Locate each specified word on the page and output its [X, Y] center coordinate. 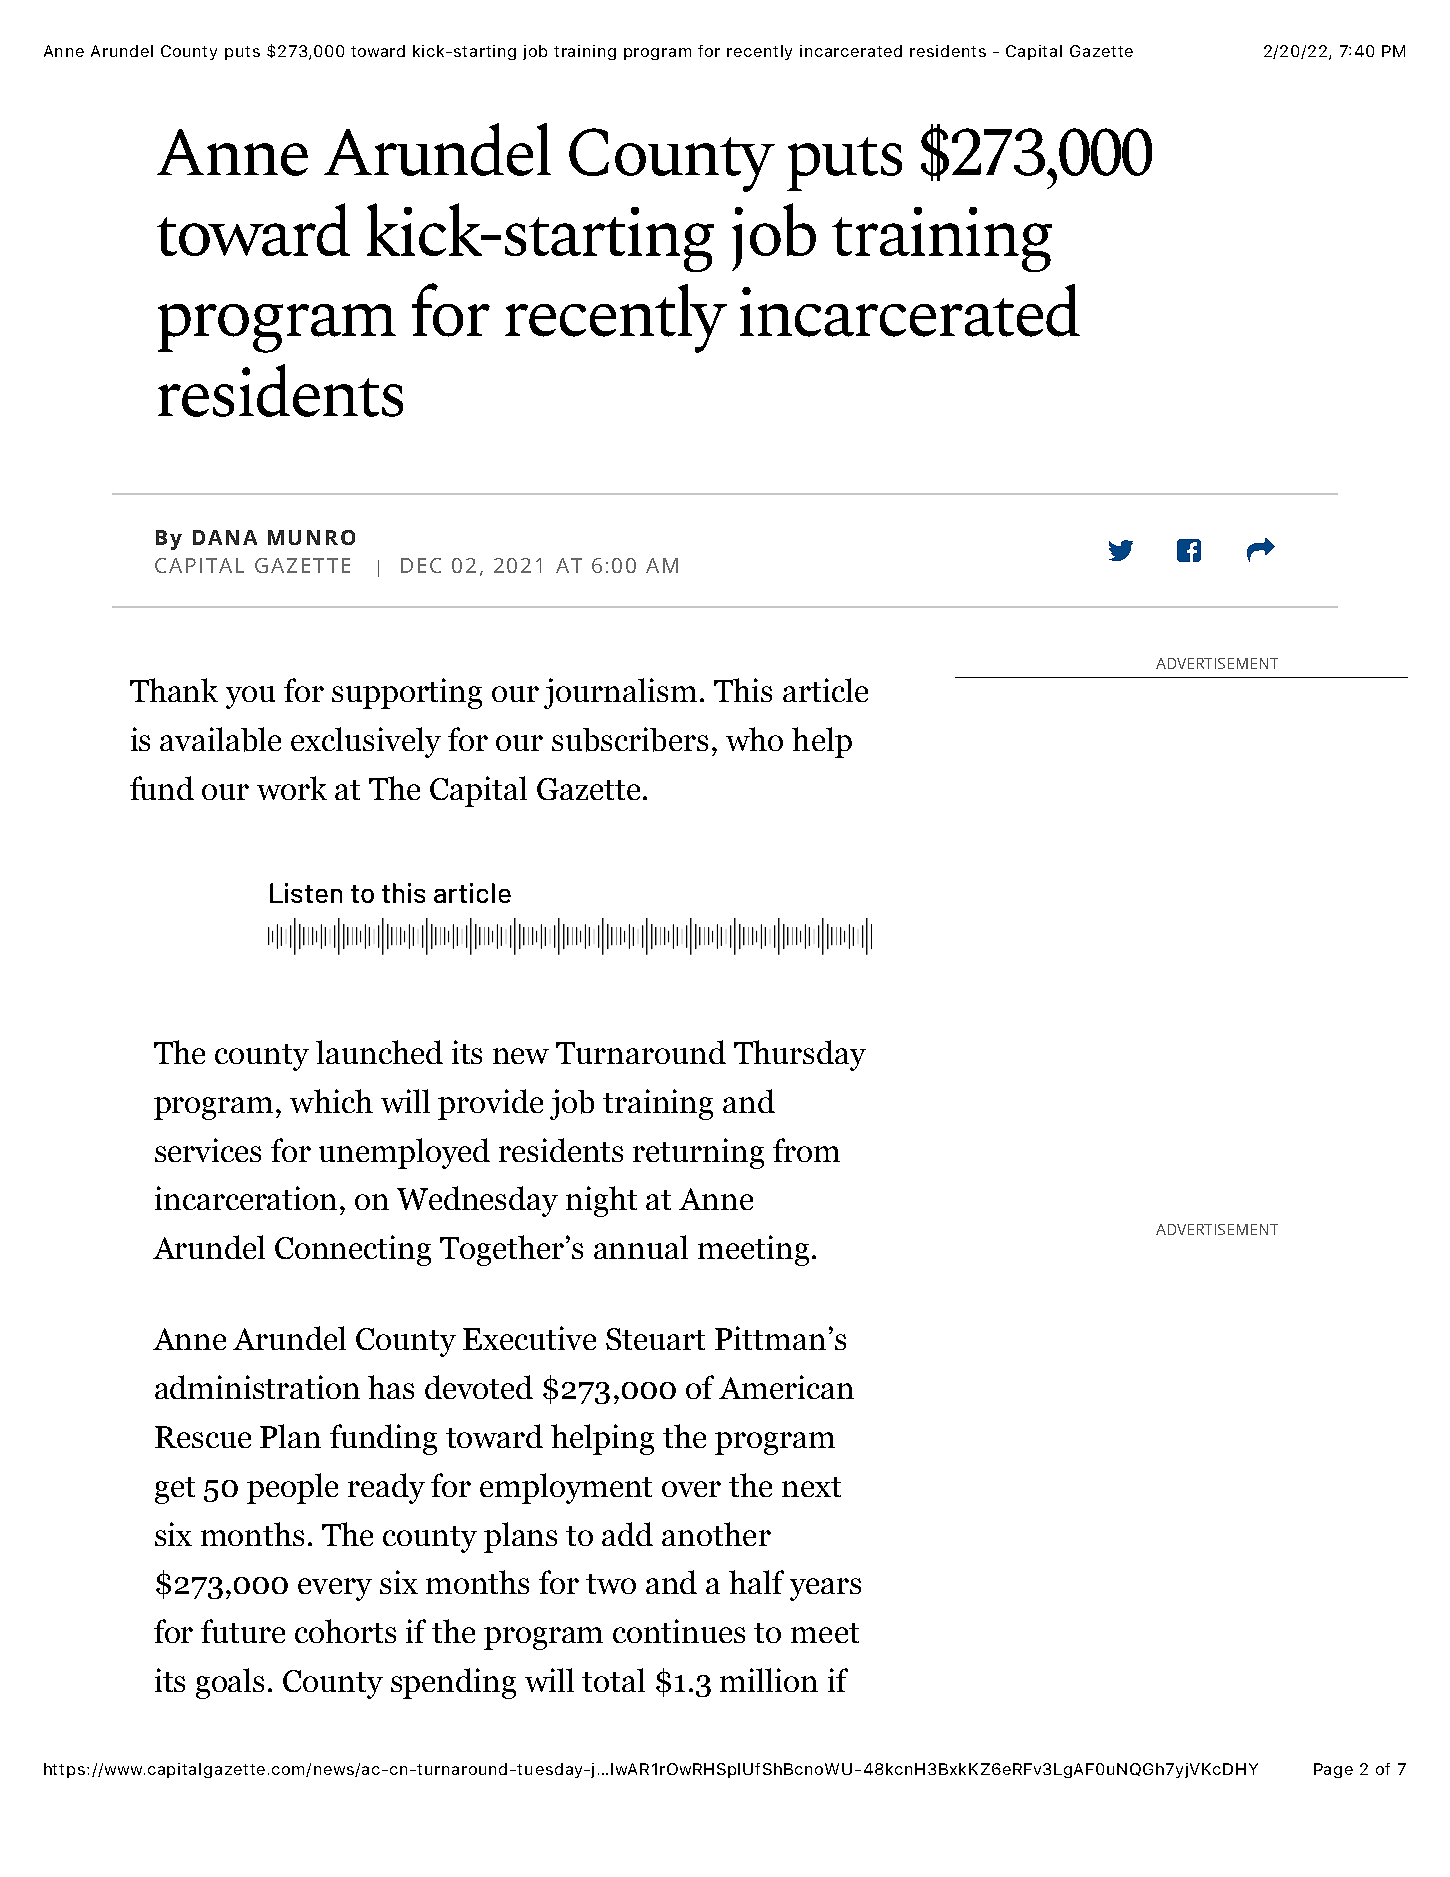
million [769, 1680]
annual [641, 1247]
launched [379, 1052]
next [811, 1487]
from [806, 1150]
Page [1333, 1770]
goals [230, 1683]
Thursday [800, 1055]
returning [698, 1153]
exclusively [366, 742]
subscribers [630, 739]
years [825, 1589]
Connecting [353, 1250]
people [292, 1488]
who [754, 739]
